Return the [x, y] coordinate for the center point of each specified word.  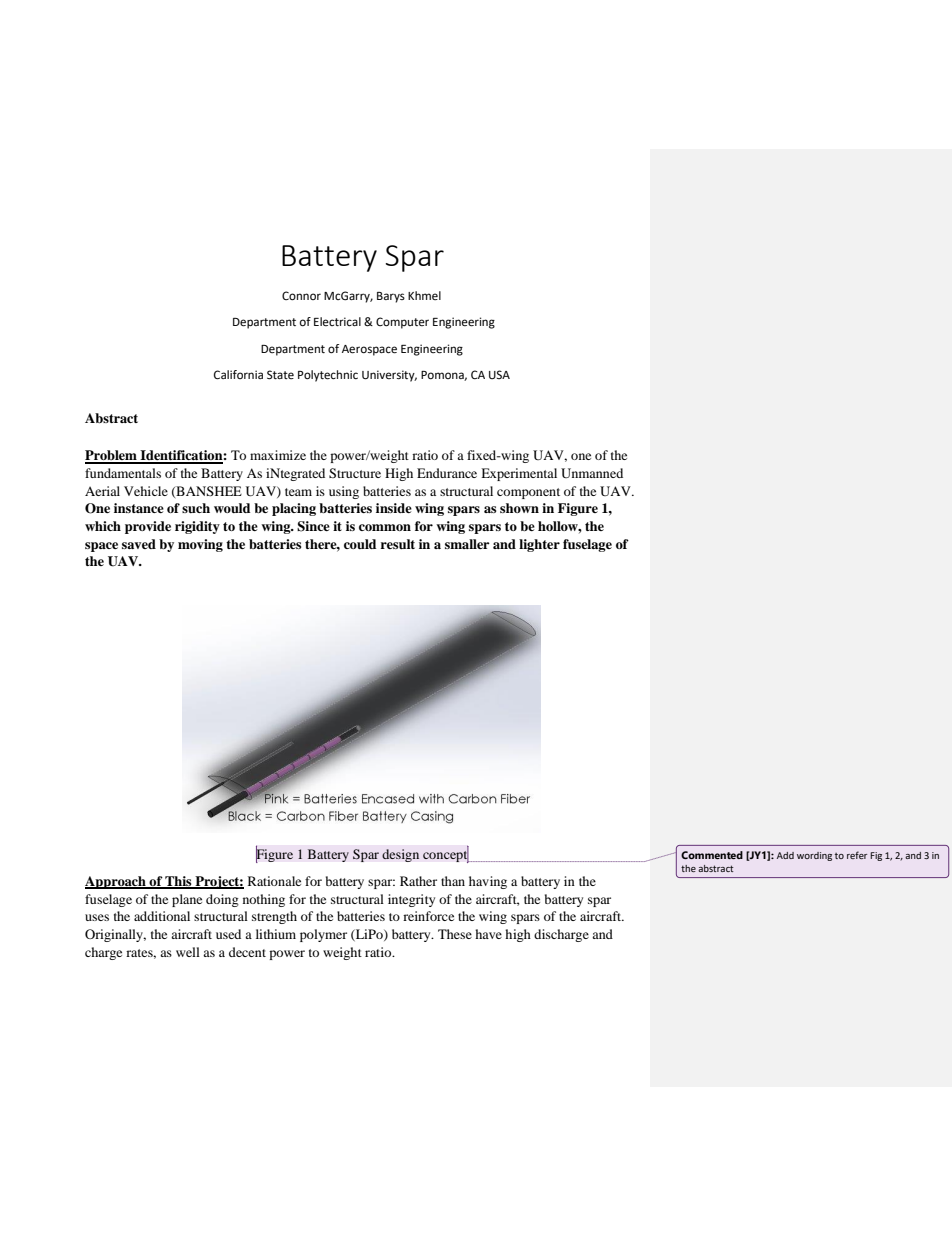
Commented [712, 855]
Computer [402, 323]
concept [446, 855]
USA [499, 374]
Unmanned [592, 473]
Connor [301, 296]
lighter [539, 545]
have [488, 934]
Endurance [447, 473]
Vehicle [146, 491]
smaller [467, 544]
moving [200, 545]
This [178, 882]
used [228, 934]
